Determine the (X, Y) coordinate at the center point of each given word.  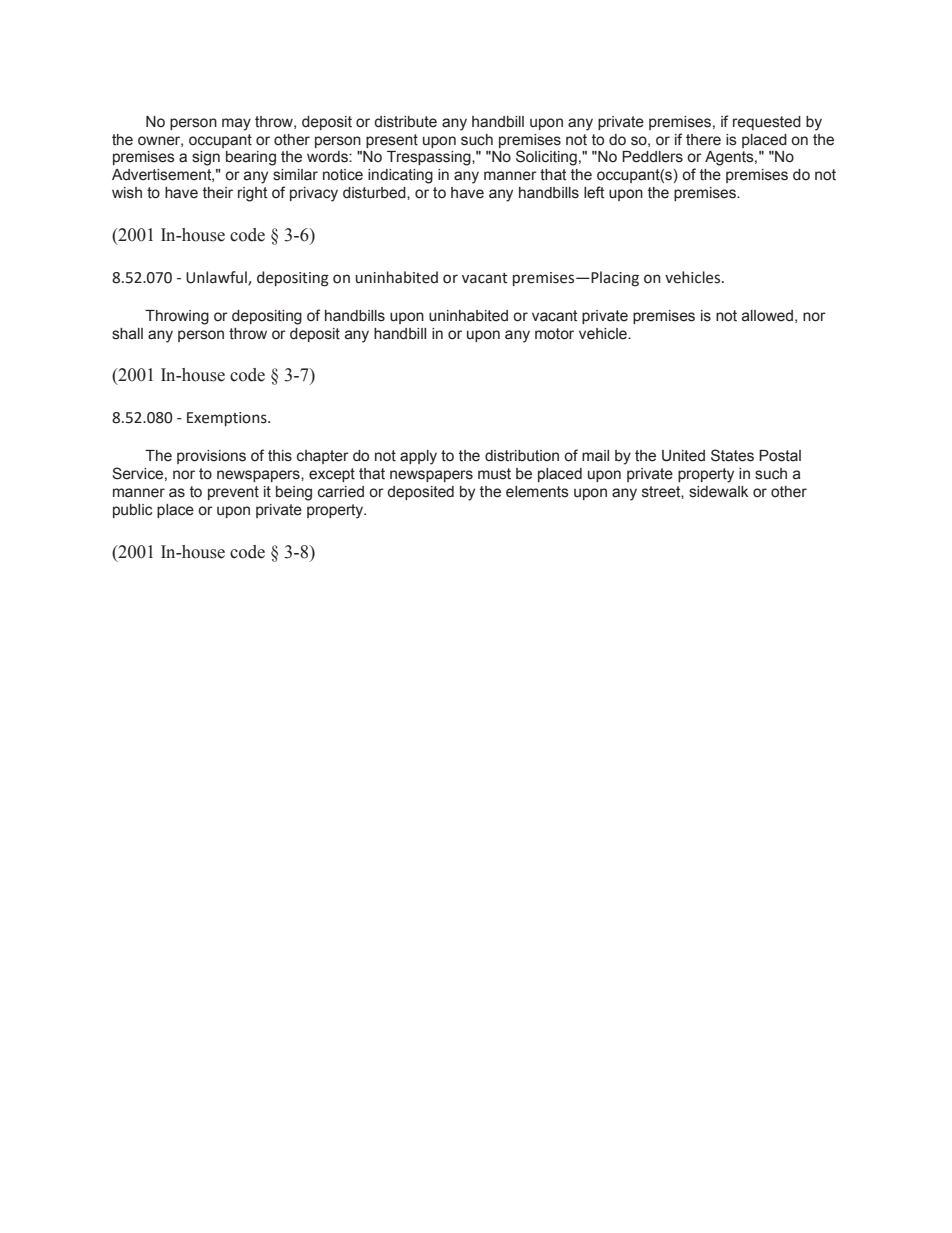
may (236, 124)
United (683, 456)
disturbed (375, 193)
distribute (405, 122)
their (218, 193)
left (594, 192)
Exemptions (228, 419)
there (703, 140)
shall (127, 334)
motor (554, 334)
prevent (233, 493)
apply (418, 457)
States (732, 455)
